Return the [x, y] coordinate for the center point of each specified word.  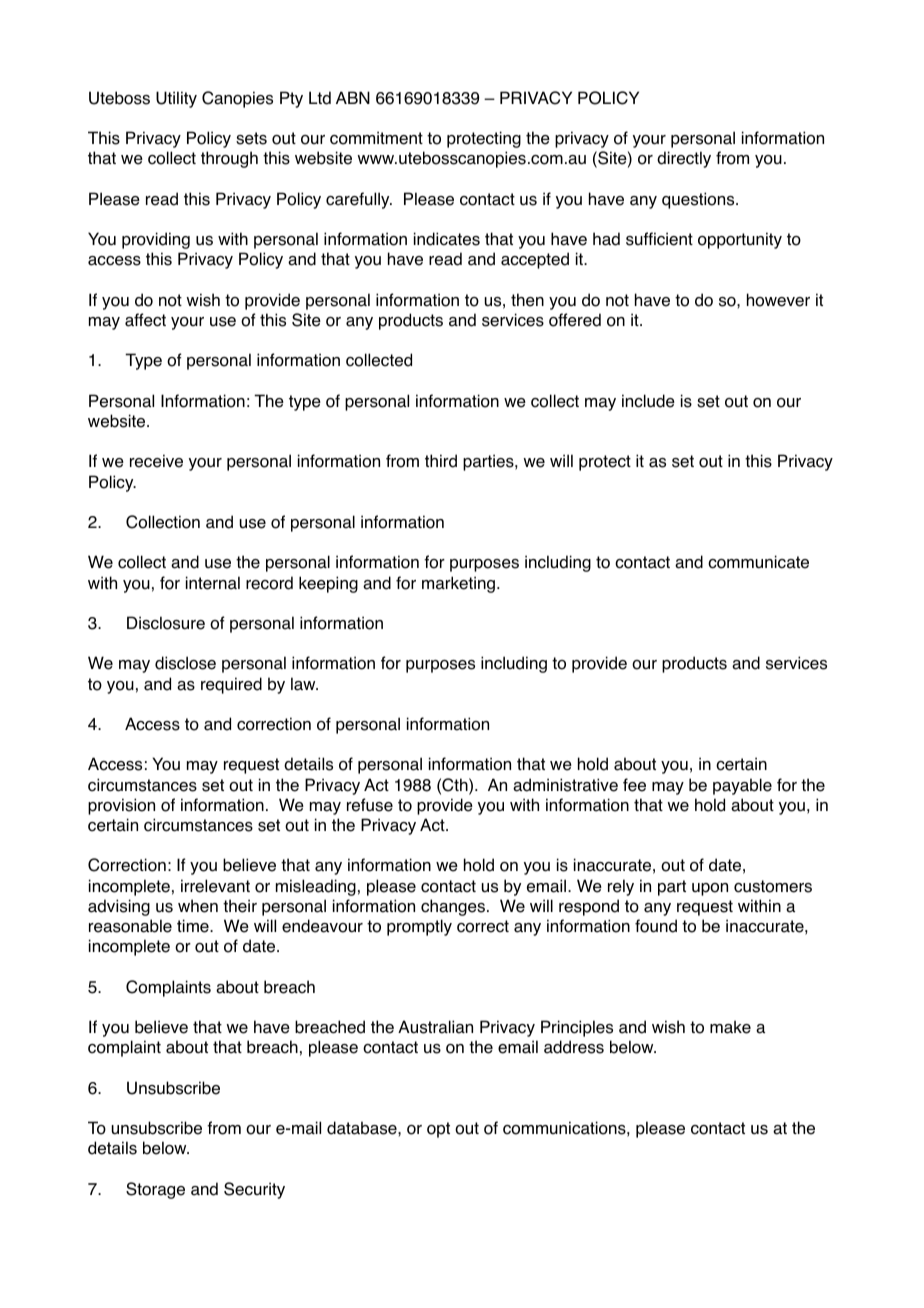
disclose [185, 663]
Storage [155, 1190]
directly [684, 159]
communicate [758, 562]
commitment [376, 138]
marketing [458, 584]
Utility [176, 99]
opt [438, 1130]
